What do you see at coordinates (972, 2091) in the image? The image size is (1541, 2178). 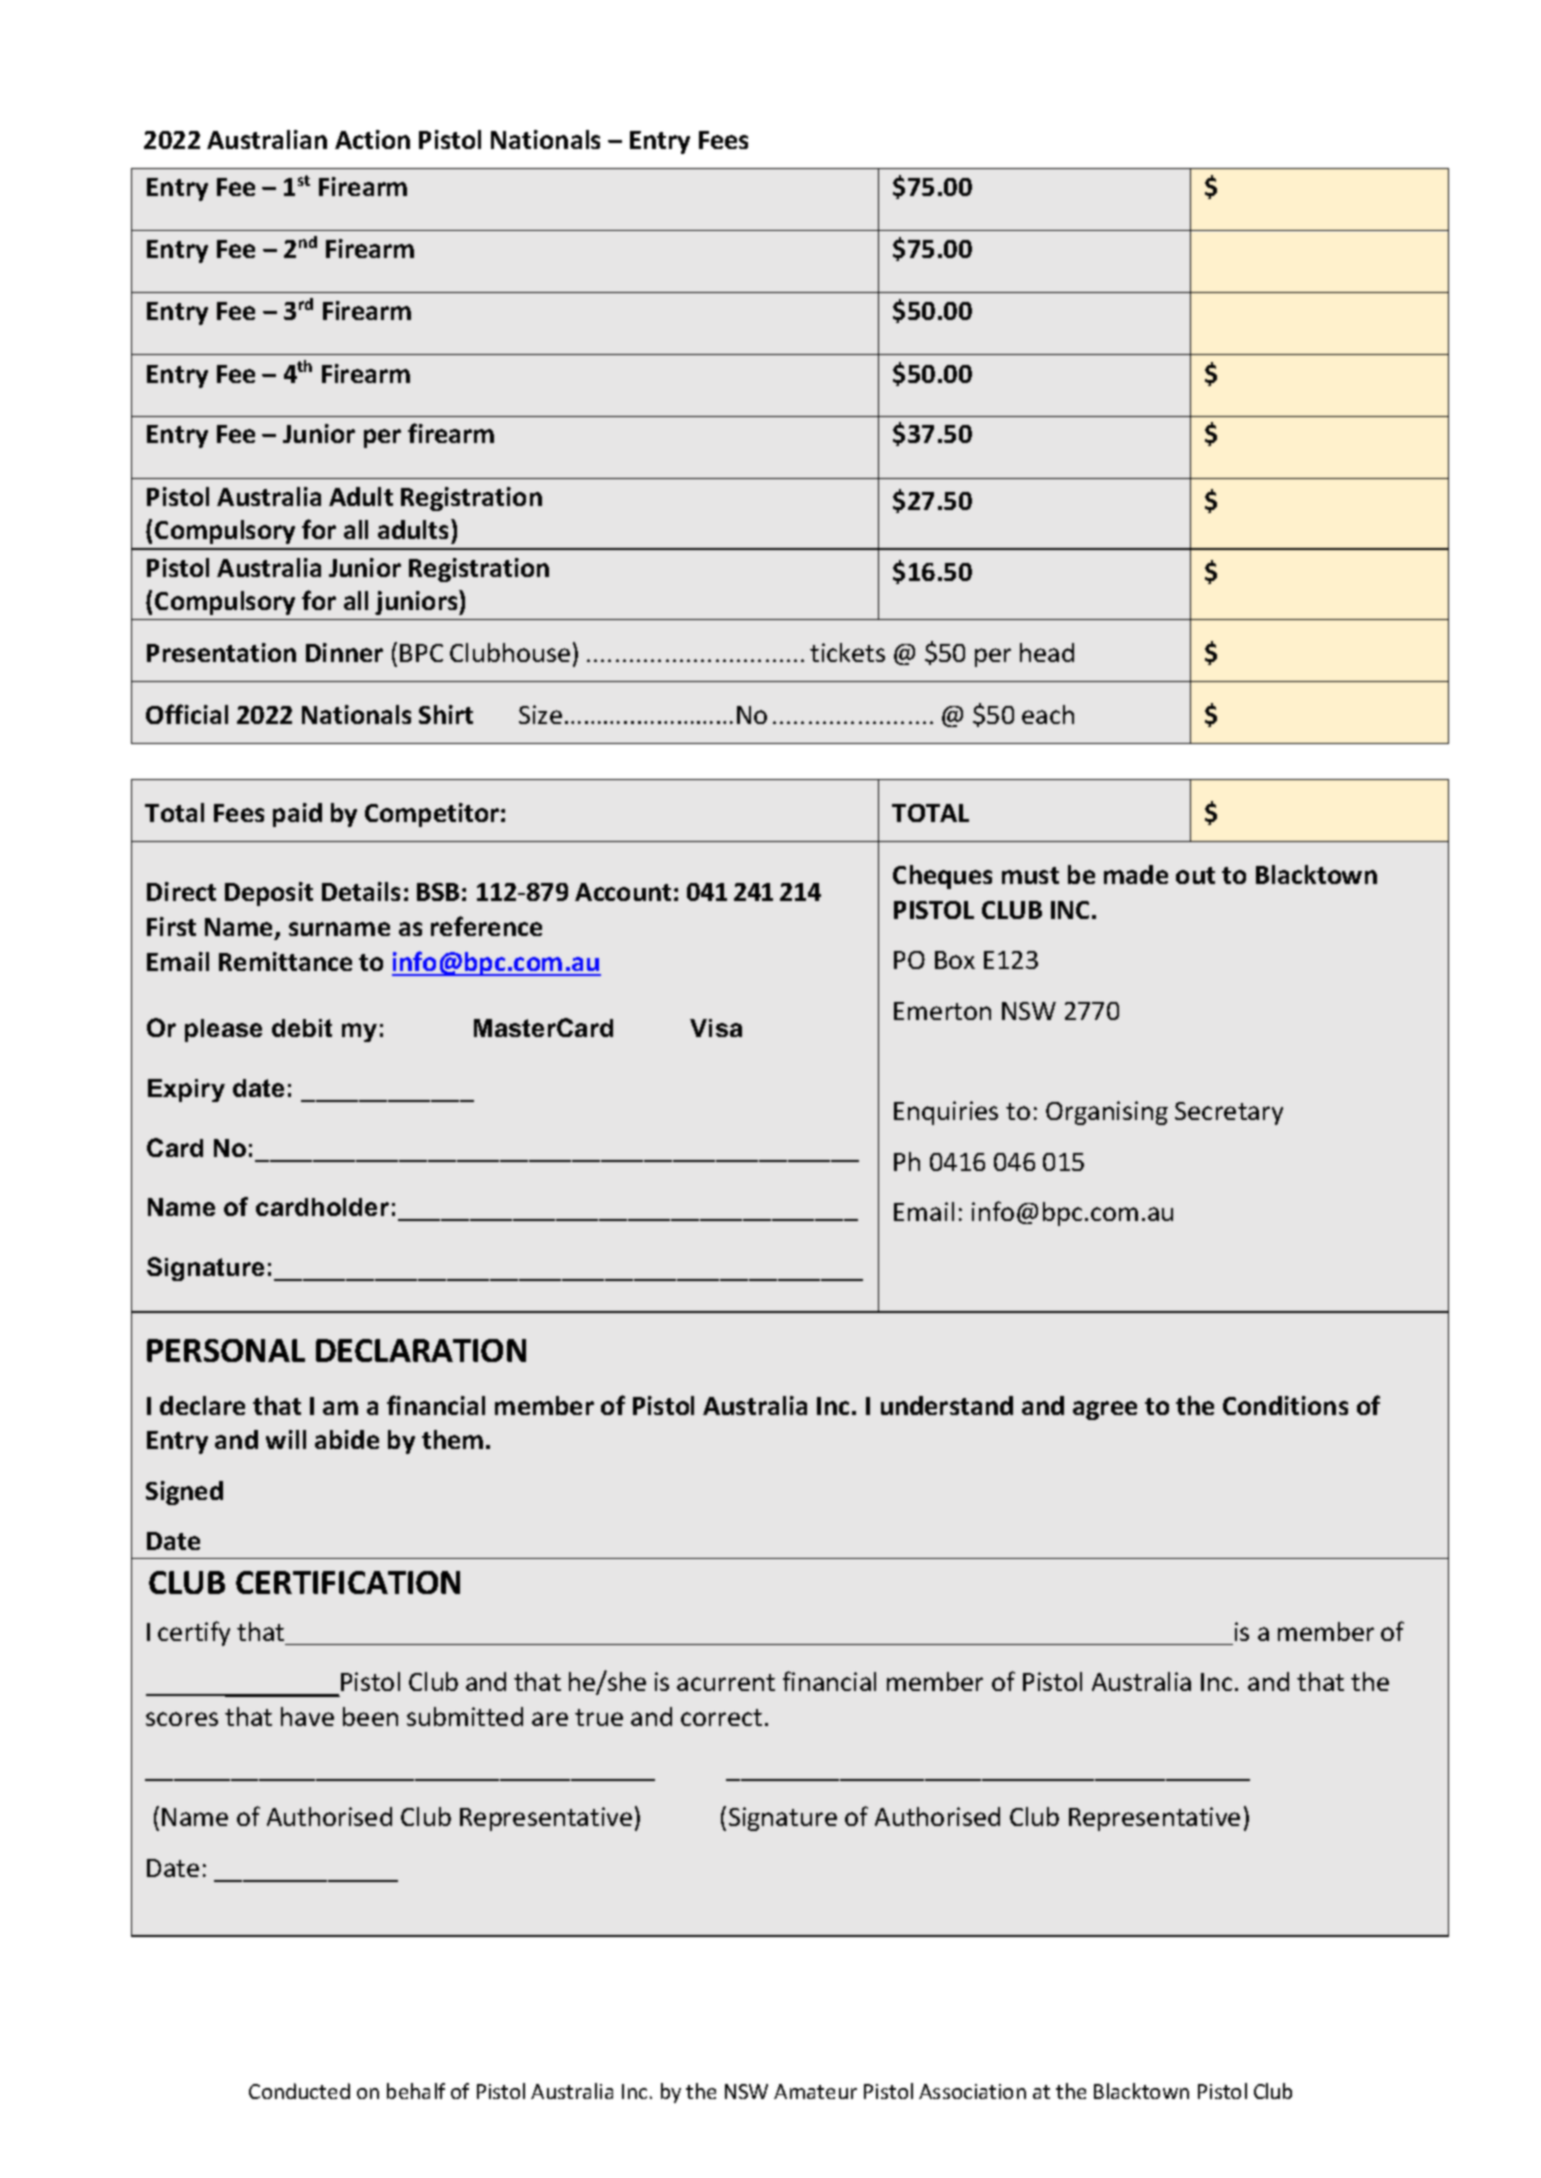 I see `Association` at bounding box center [972, 2091].
